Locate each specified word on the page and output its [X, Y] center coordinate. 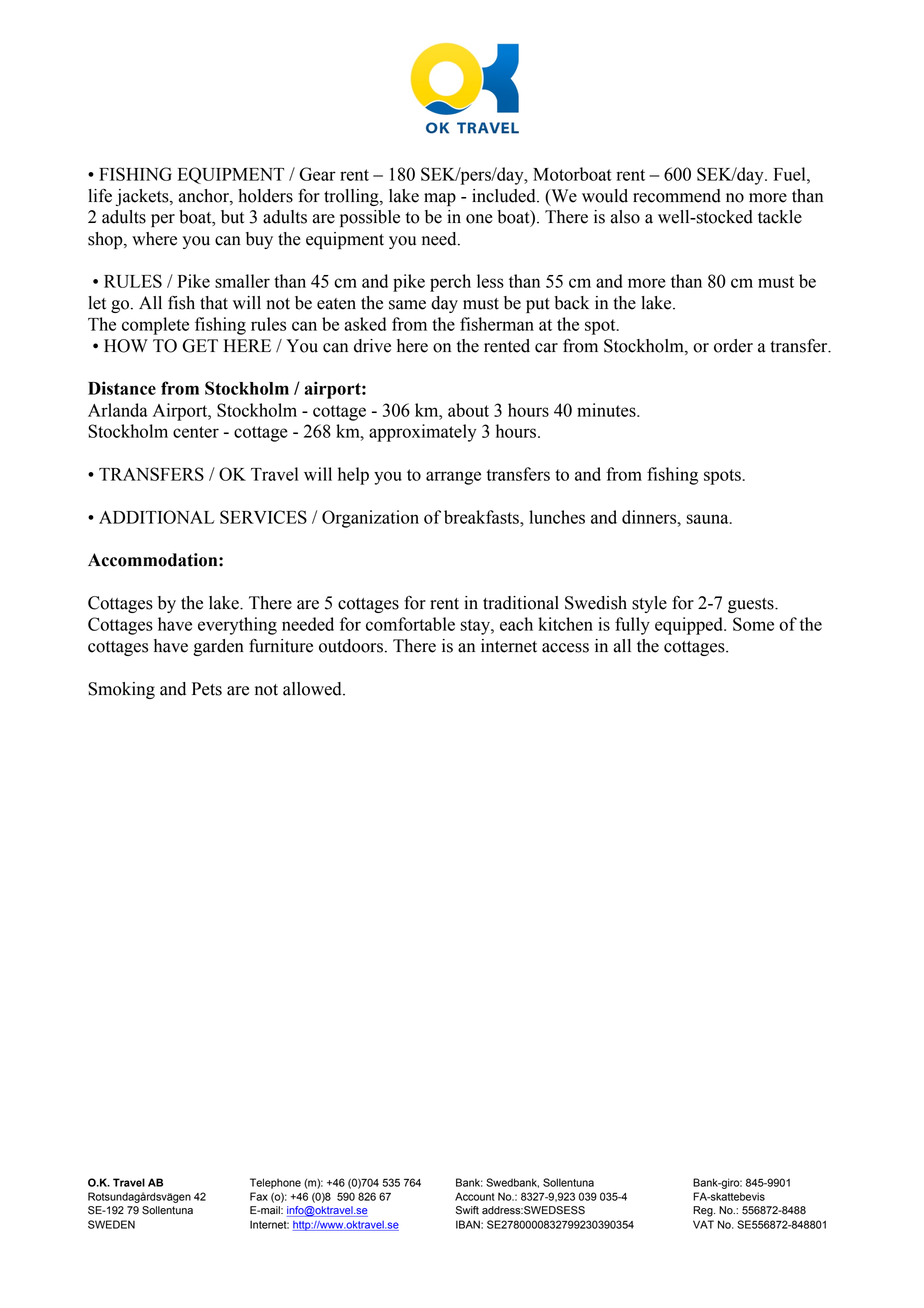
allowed [313, 689]
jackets [143, 197]
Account [475, 1196]
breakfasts [482, 517]
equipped [690, 626]
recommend [677, 196]
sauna [709, 519]
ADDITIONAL [157, 517]
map [440, 199]
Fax [259, 1196]
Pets [207, 689]
